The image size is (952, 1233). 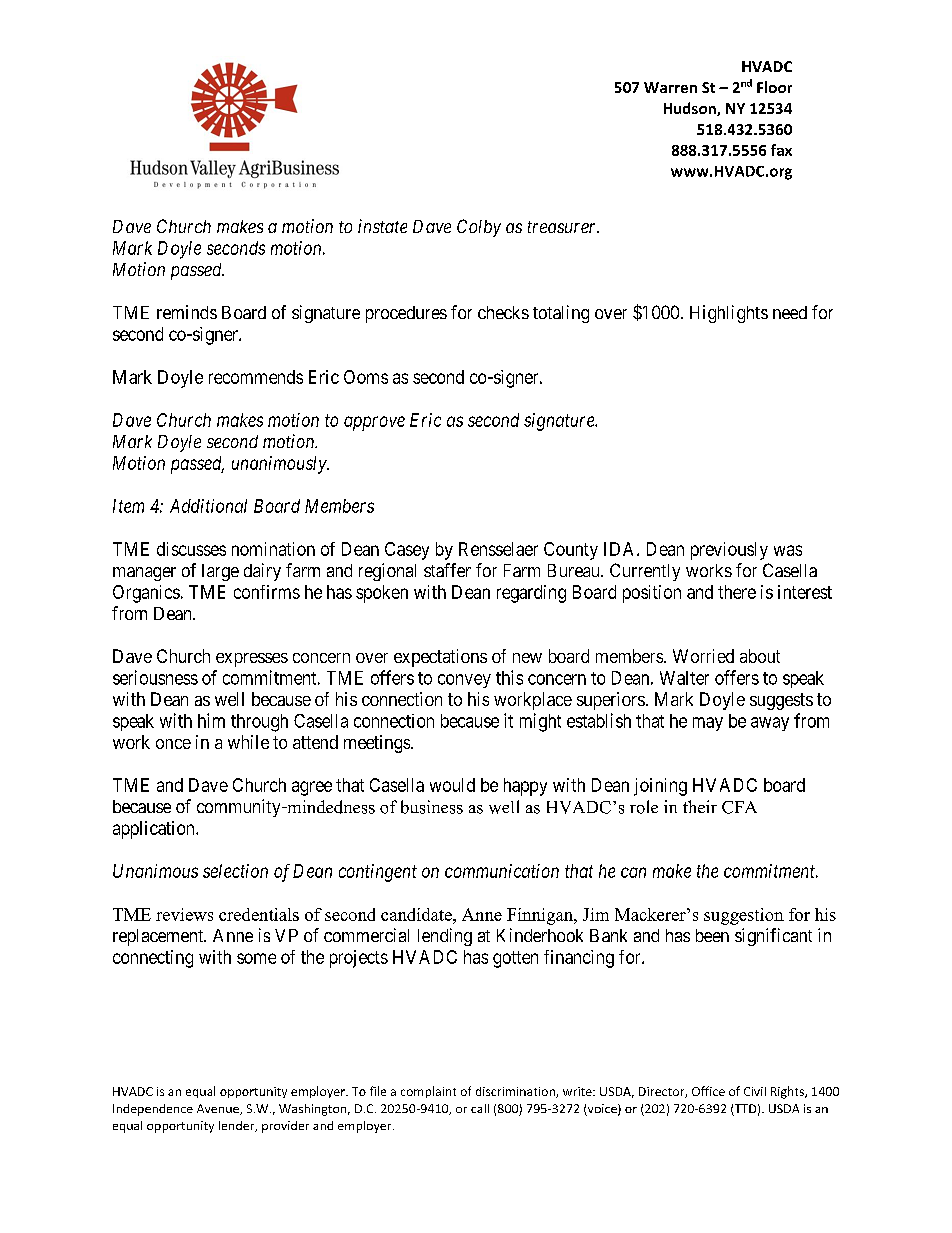 What do you see at coordinates (219, 1109) in the image?
I see `Avenue` at bounding box center [219, 1109].
